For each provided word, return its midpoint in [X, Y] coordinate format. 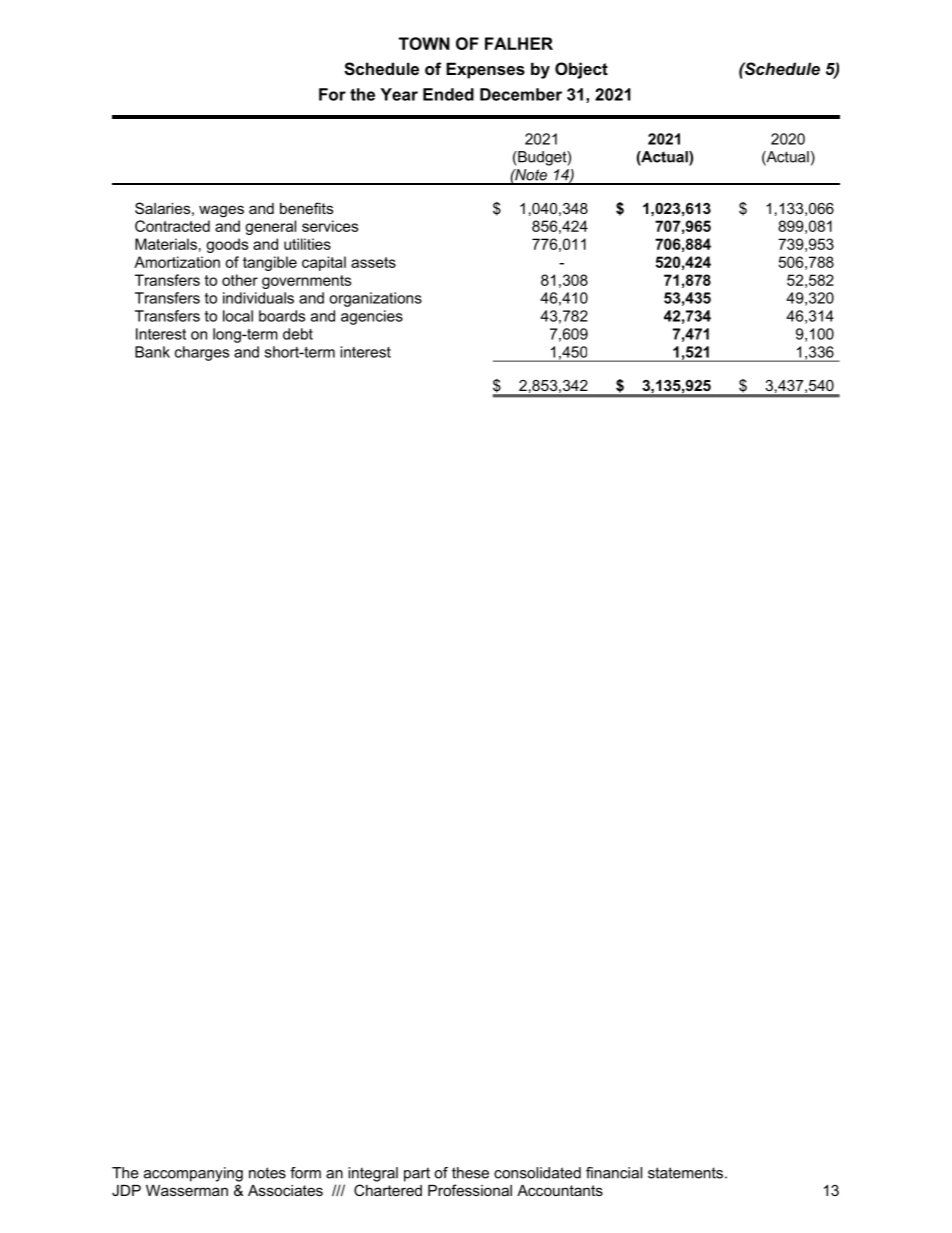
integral [373, 1174]
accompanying [193, 1174]
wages [221, 211]
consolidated [537, 1173]
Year [399, 94]
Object [581, 70]
